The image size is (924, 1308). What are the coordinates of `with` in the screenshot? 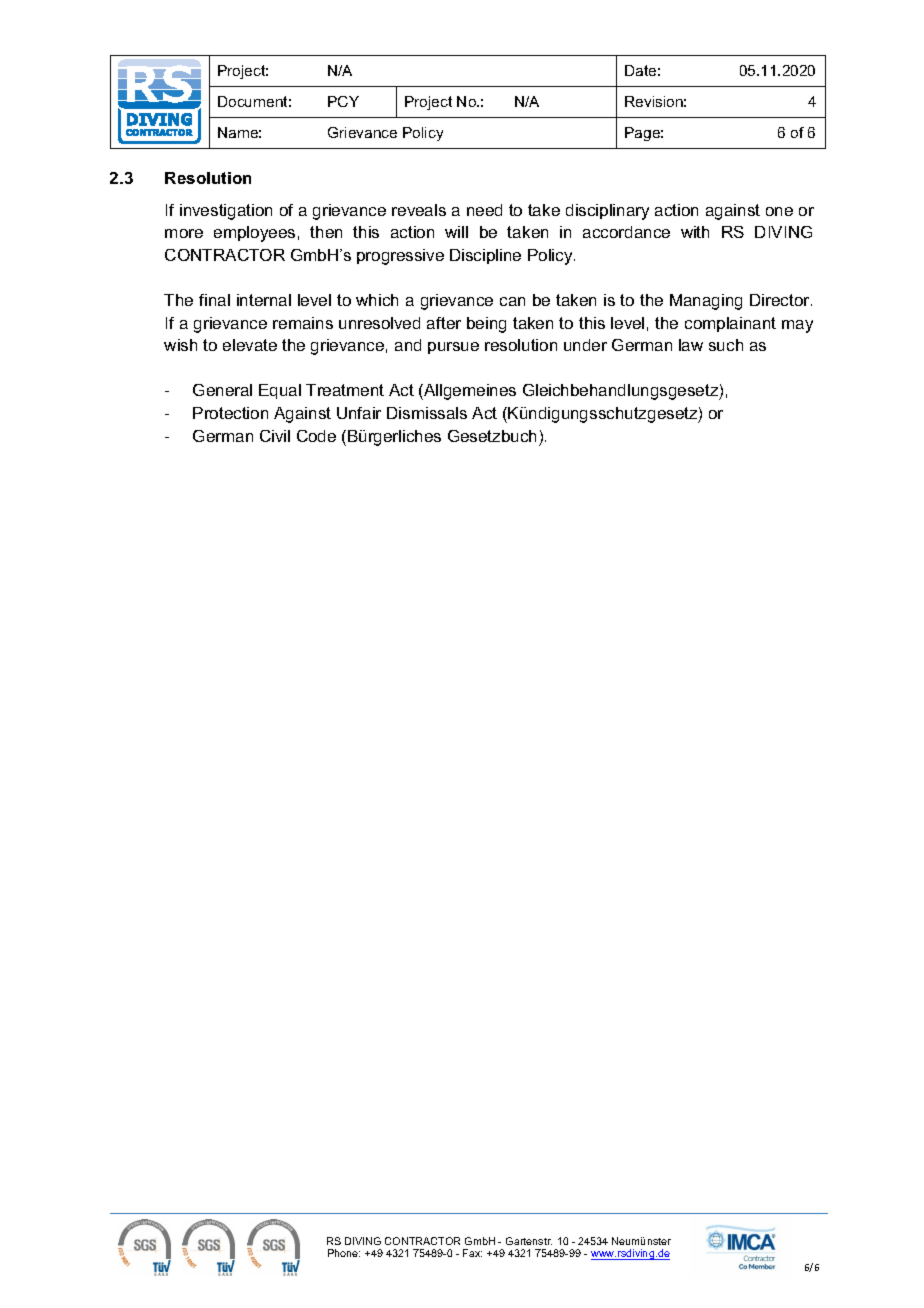 It's located at (695, 232).
